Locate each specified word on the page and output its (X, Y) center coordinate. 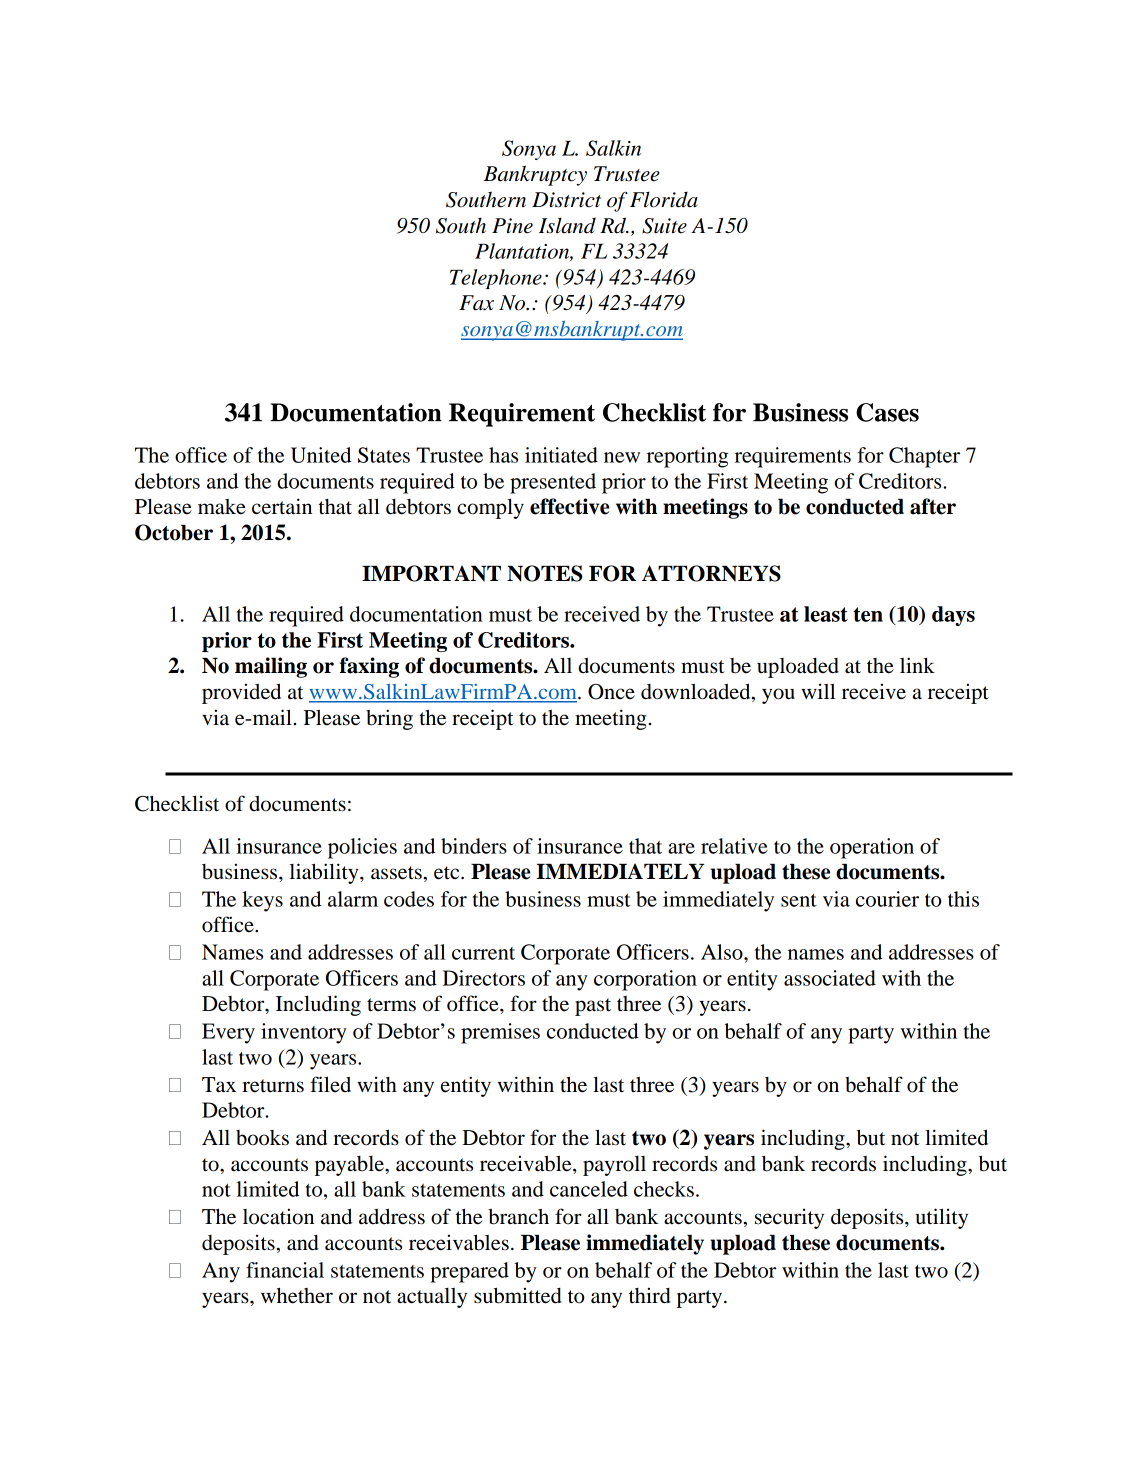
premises (500, 1033)
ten (868, 614)
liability (325, 873)
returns (273, 1086)
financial (285, 1270)
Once (611, 692)
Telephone (497, 279)
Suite (664, 226)
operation (872, 848)
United (321, 455)
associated (830, 978)
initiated (561, 455)
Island (567, 225)
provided (241, 693)
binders (474, 846)
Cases (887, 412)
